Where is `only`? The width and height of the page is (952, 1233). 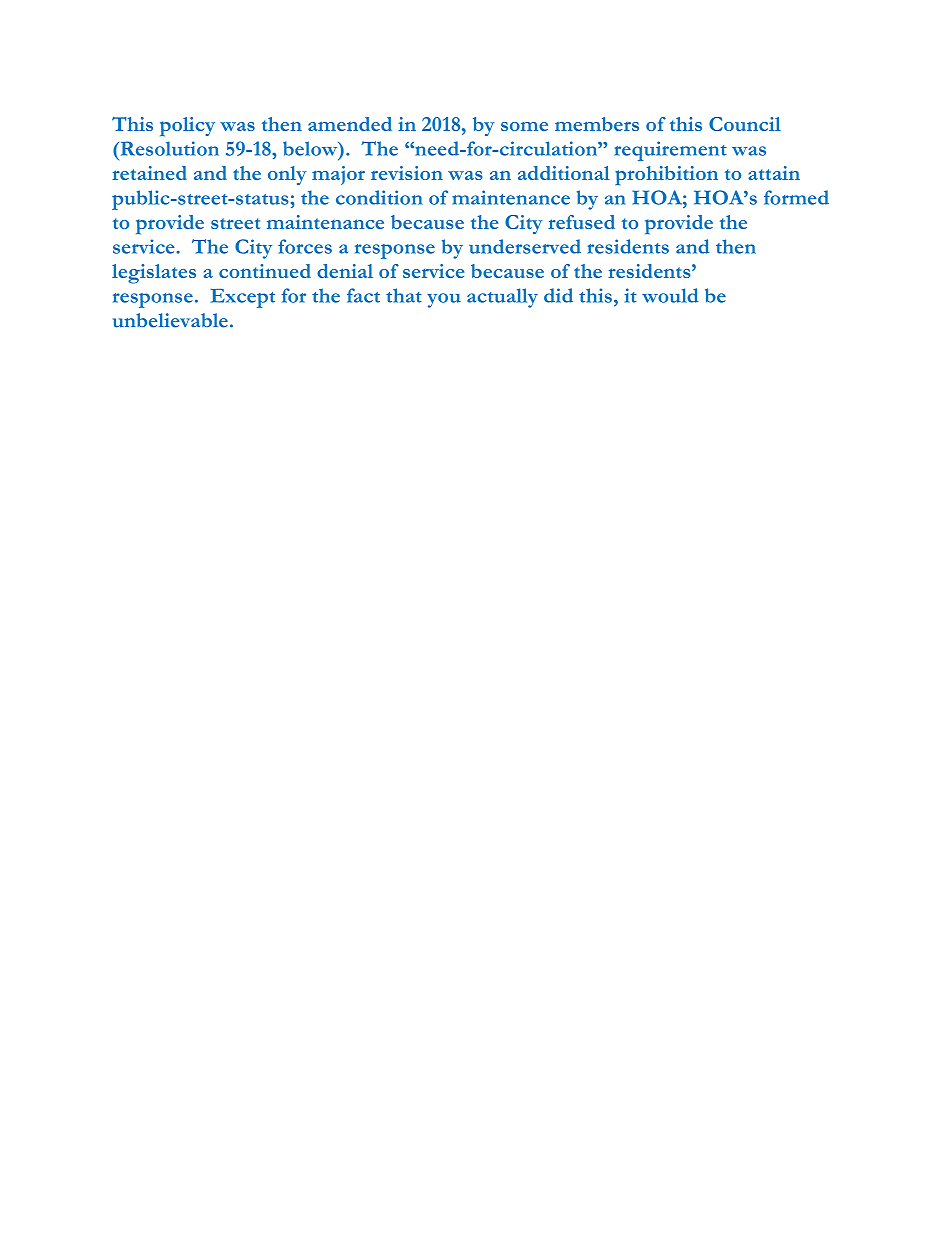 only is located at coordinates (287, 175).
